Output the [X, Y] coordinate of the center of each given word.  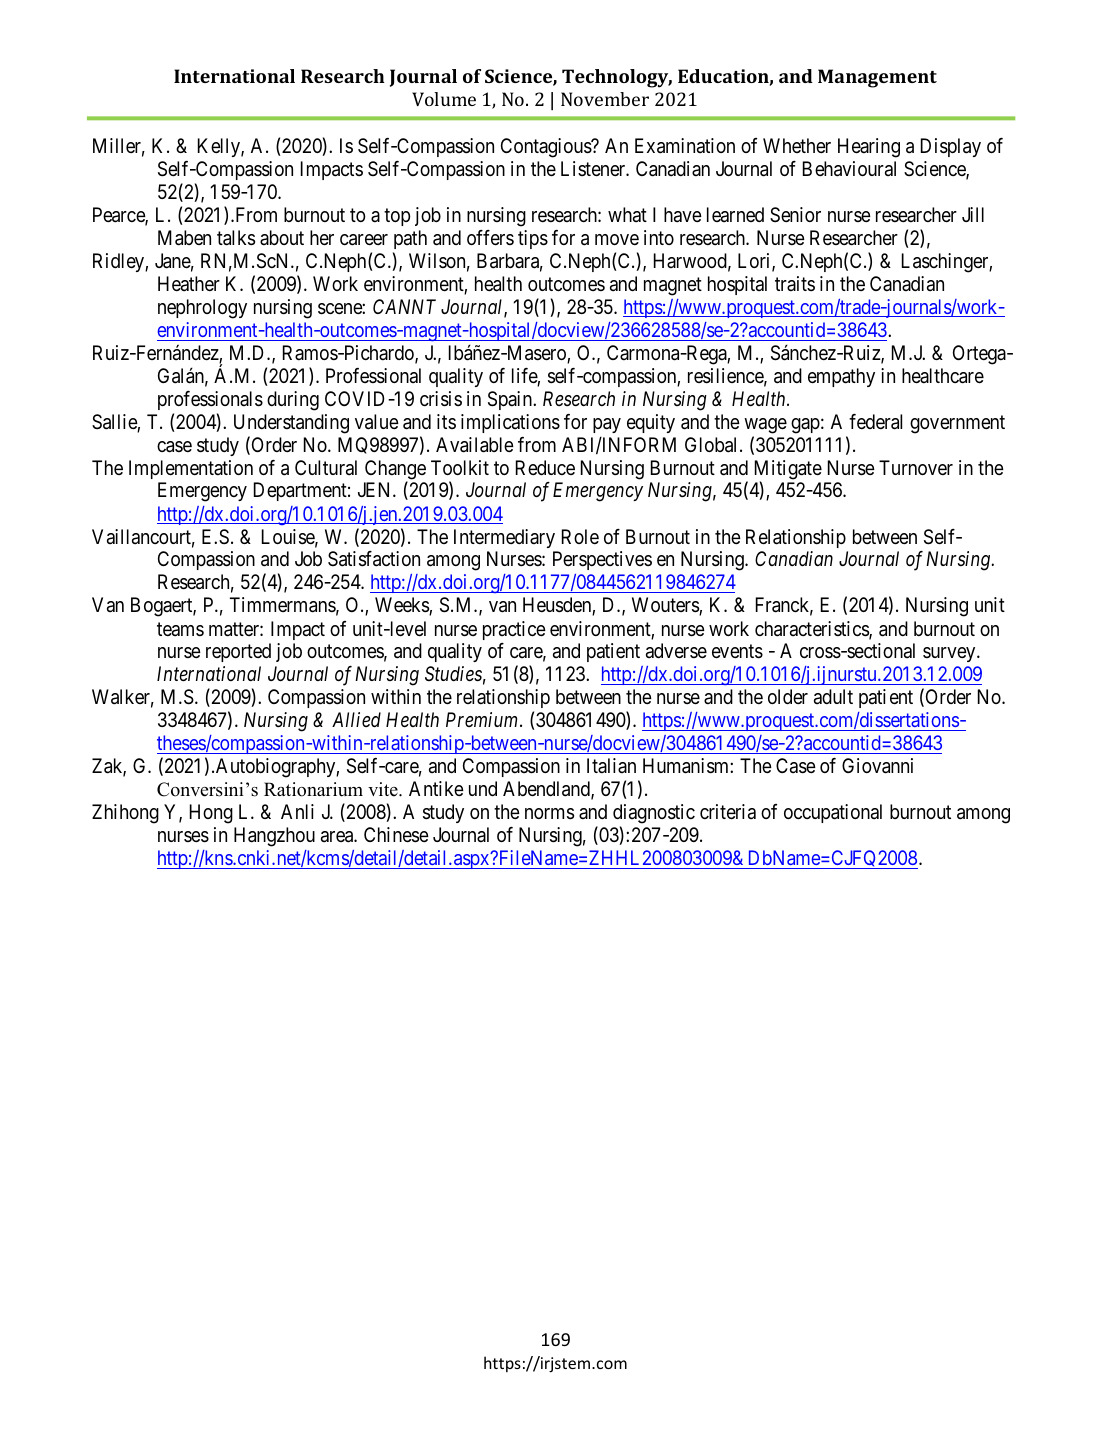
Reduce [545, 467]
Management [877, 78]
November [605, 99]
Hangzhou [274, 837]
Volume [444, 99]
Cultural [326, 467]
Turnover [916, 467]
